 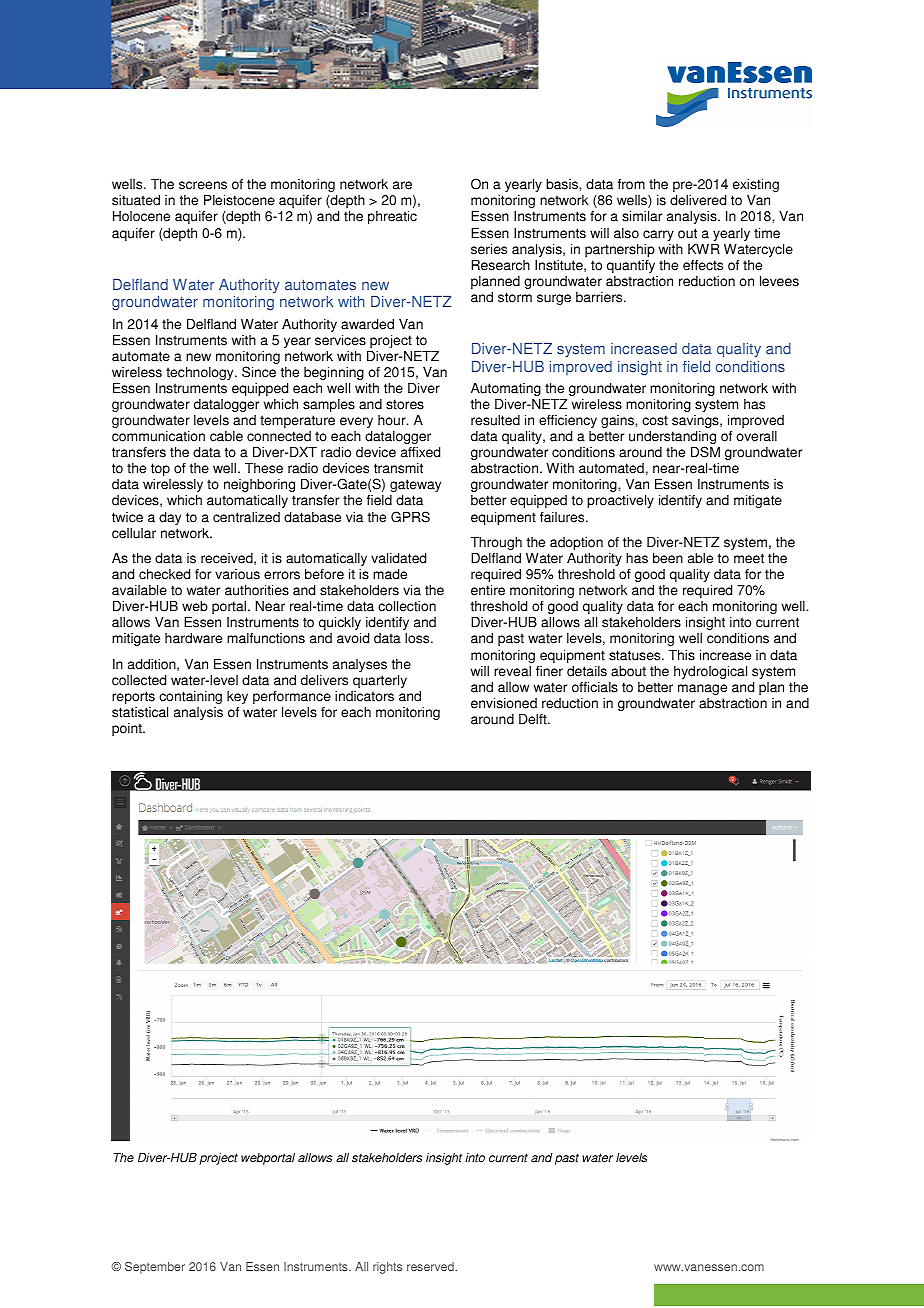 What do you see at coordinates (496, 543) in the screenshot?
I see `Through` at bounding box center [496, 543].
